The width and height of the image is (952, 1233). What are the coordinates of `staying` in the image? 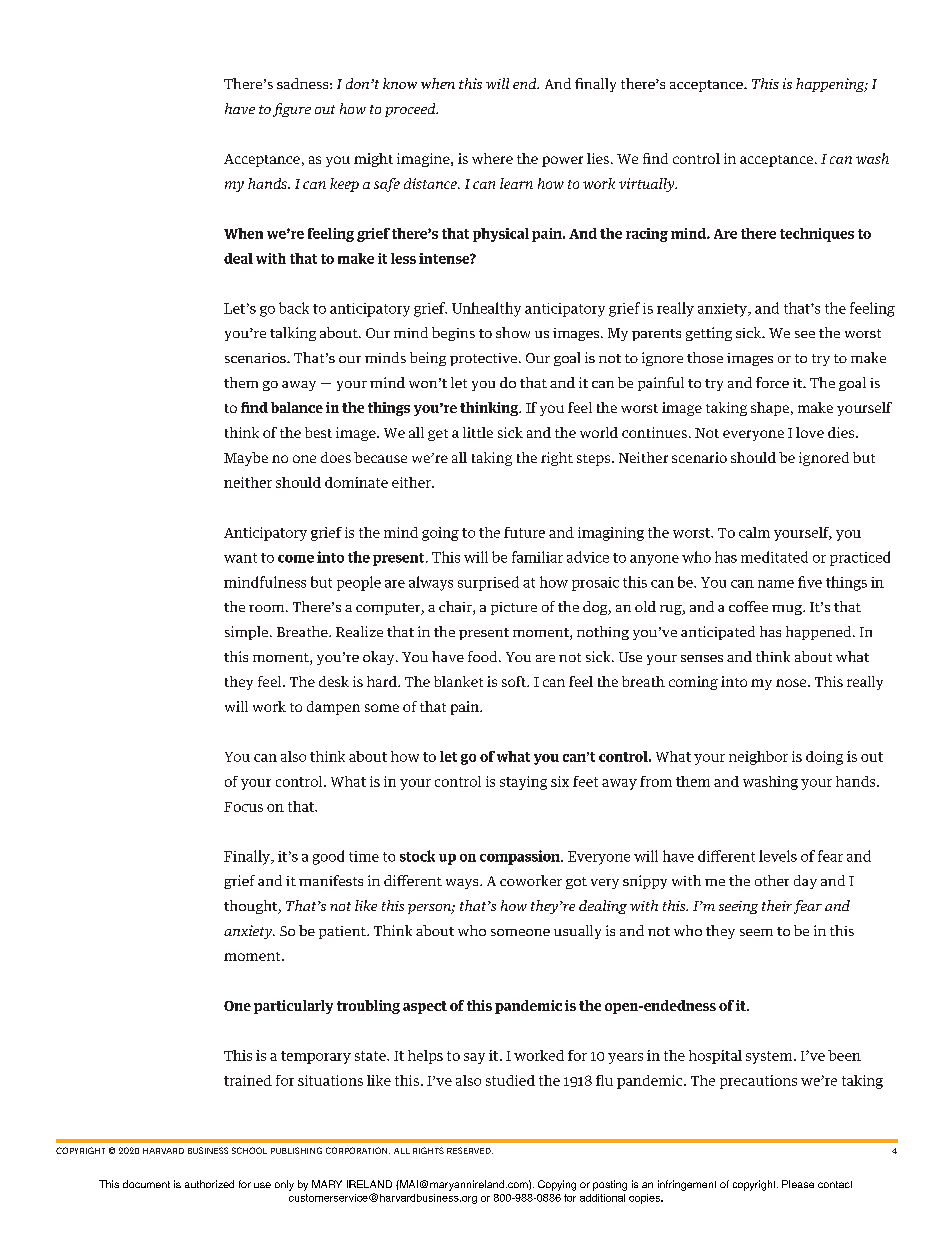 It's located at (523, 783).
